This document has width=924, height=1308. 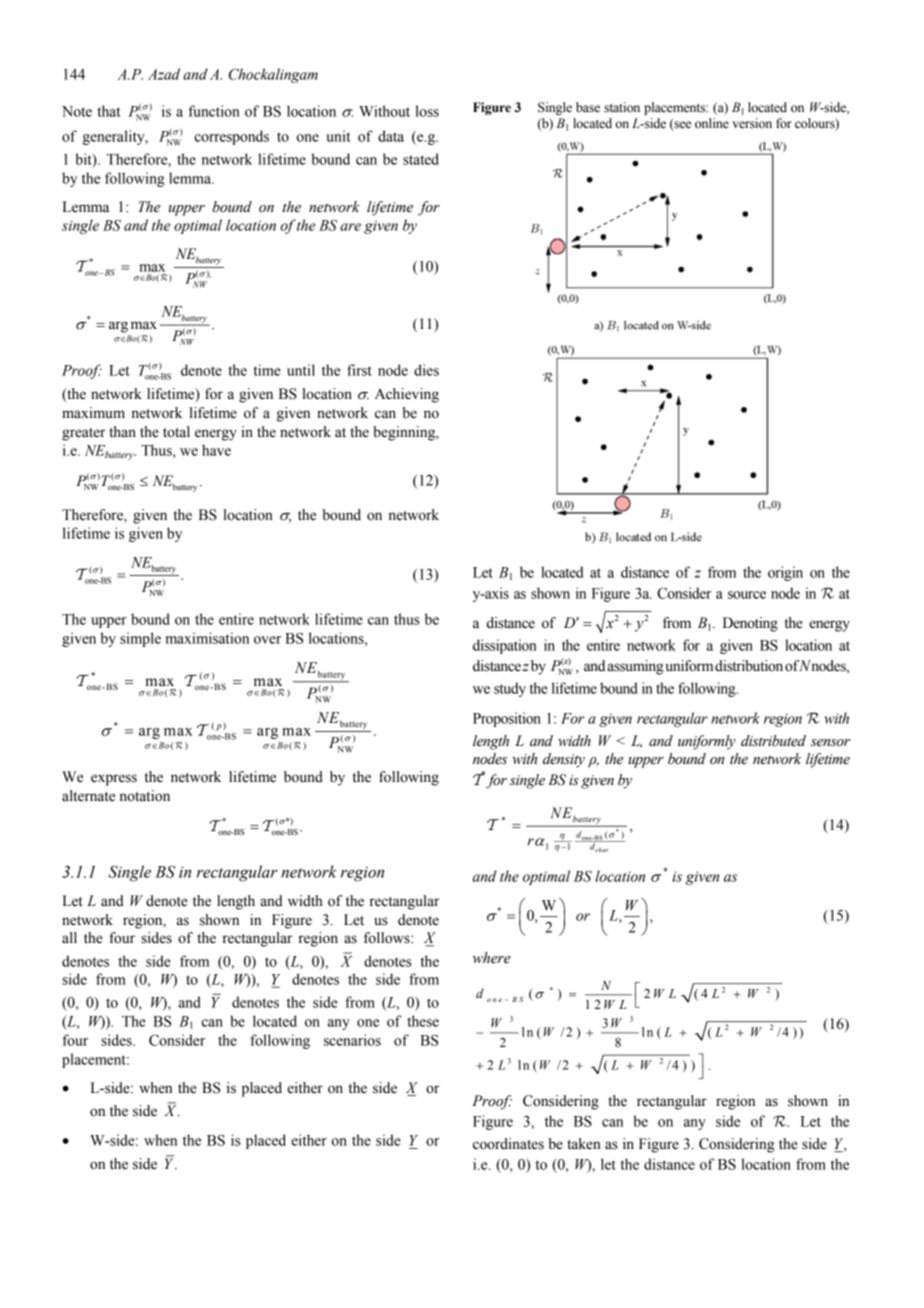 I want to click on beginning, so click(x=405, y=433).
